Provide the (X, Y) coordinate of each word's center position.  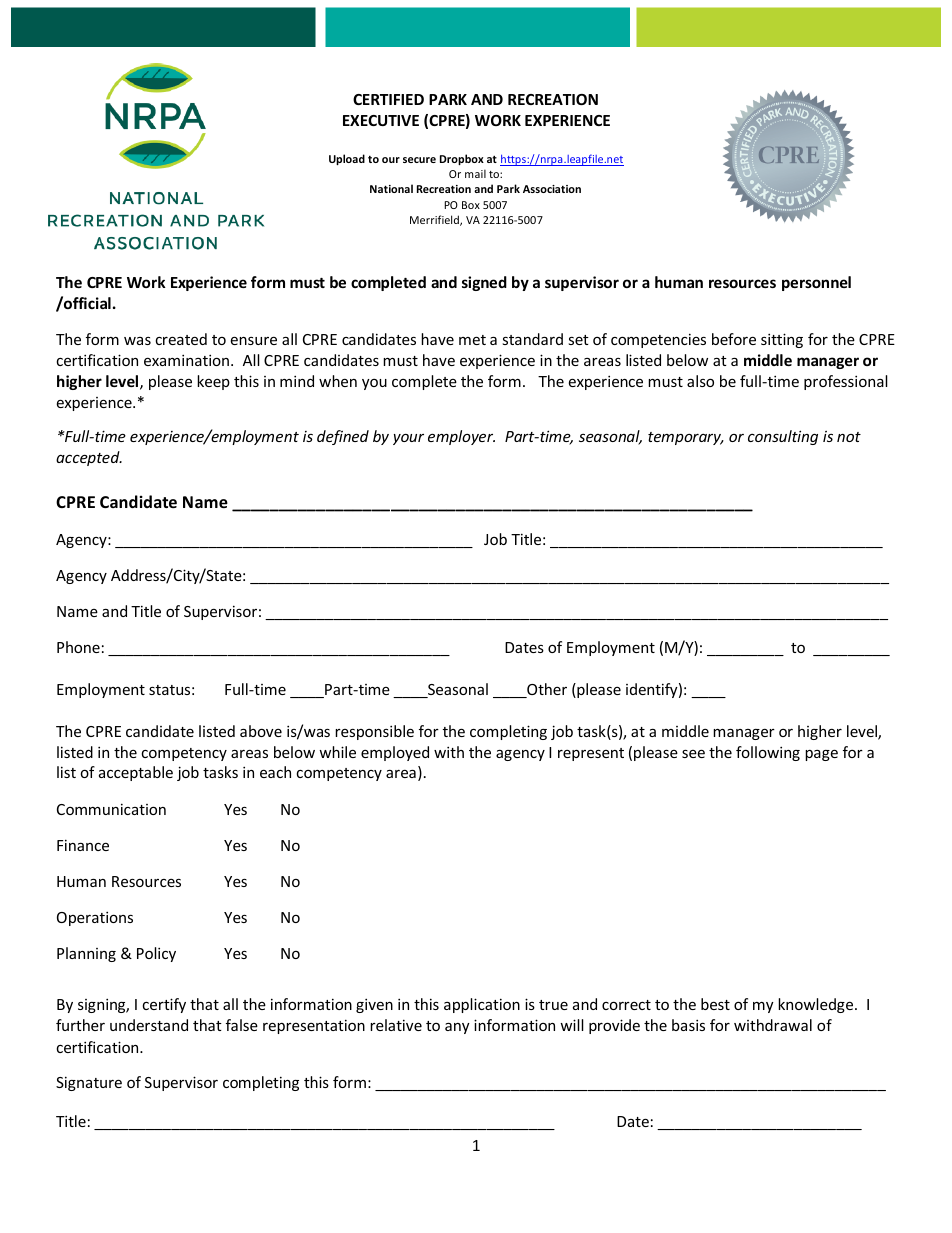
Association (552, 189)
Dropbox (462, 159)
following (768, 753)
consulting (783, 437)
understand (149, 1025)
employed (395, 753)
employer (461, 437)
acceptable (136, 773)
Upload (347, 159)
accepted (89, 458)
